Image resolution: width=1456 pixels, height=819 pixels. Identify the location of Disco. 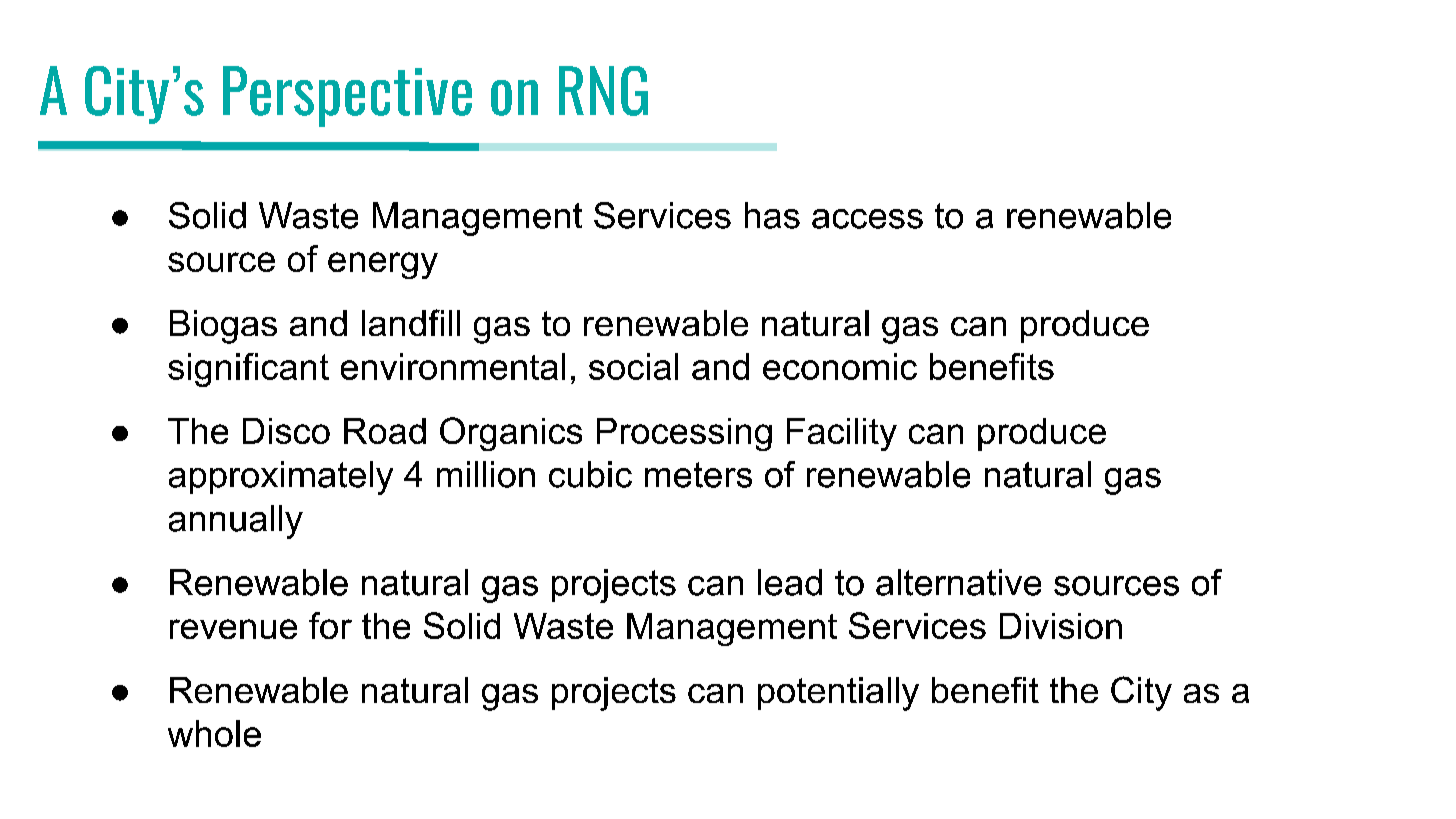
(286, 431).
